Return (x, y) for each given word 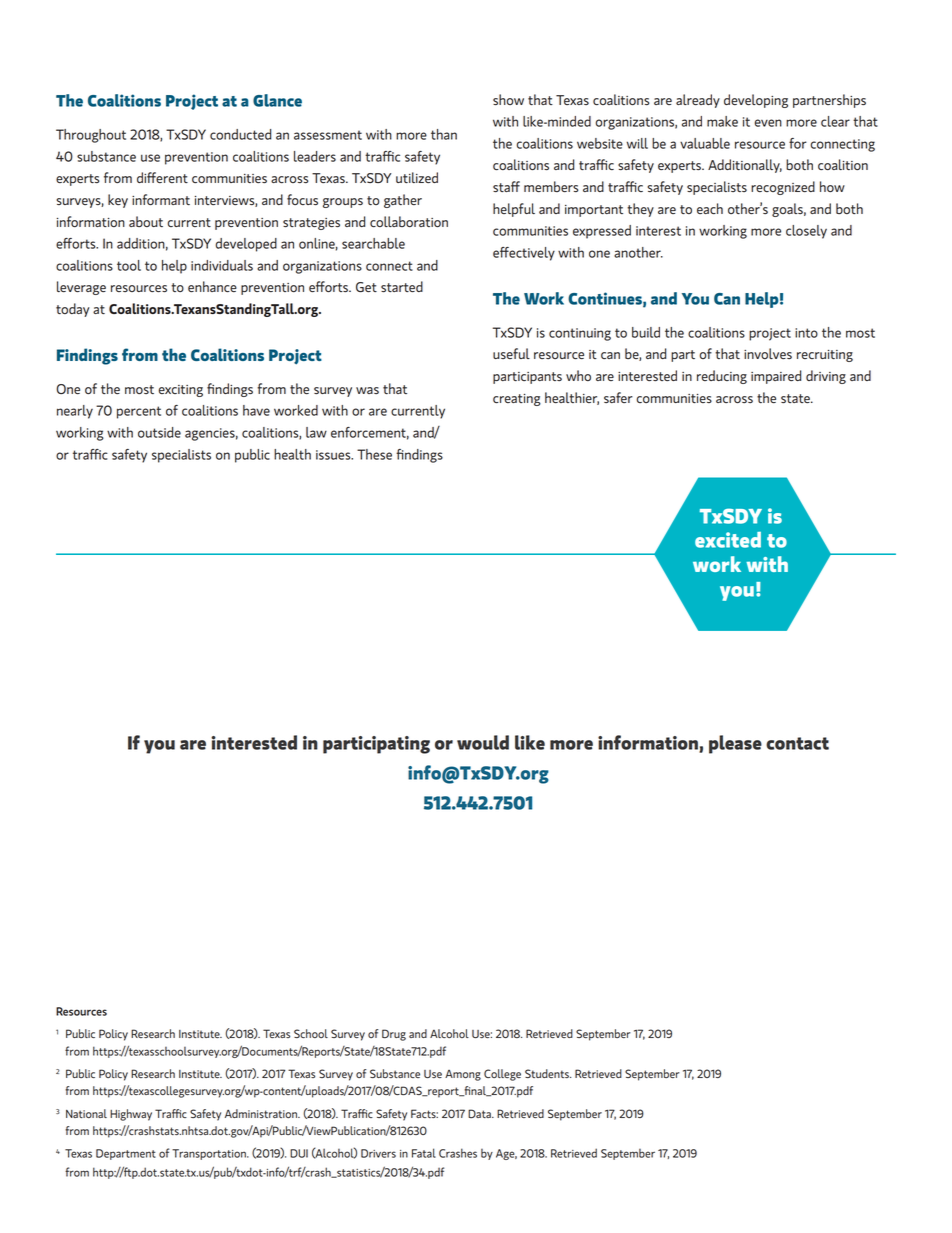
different (162, 177)
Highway (131, 1115)
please (735, 744)
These (374, 454)
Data (480, 1113)
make (722, 121)
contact (797, 743)
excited (728, 540)
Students (548, 1073)
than (444, 134)
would (483, 742)
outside (159, 432)
